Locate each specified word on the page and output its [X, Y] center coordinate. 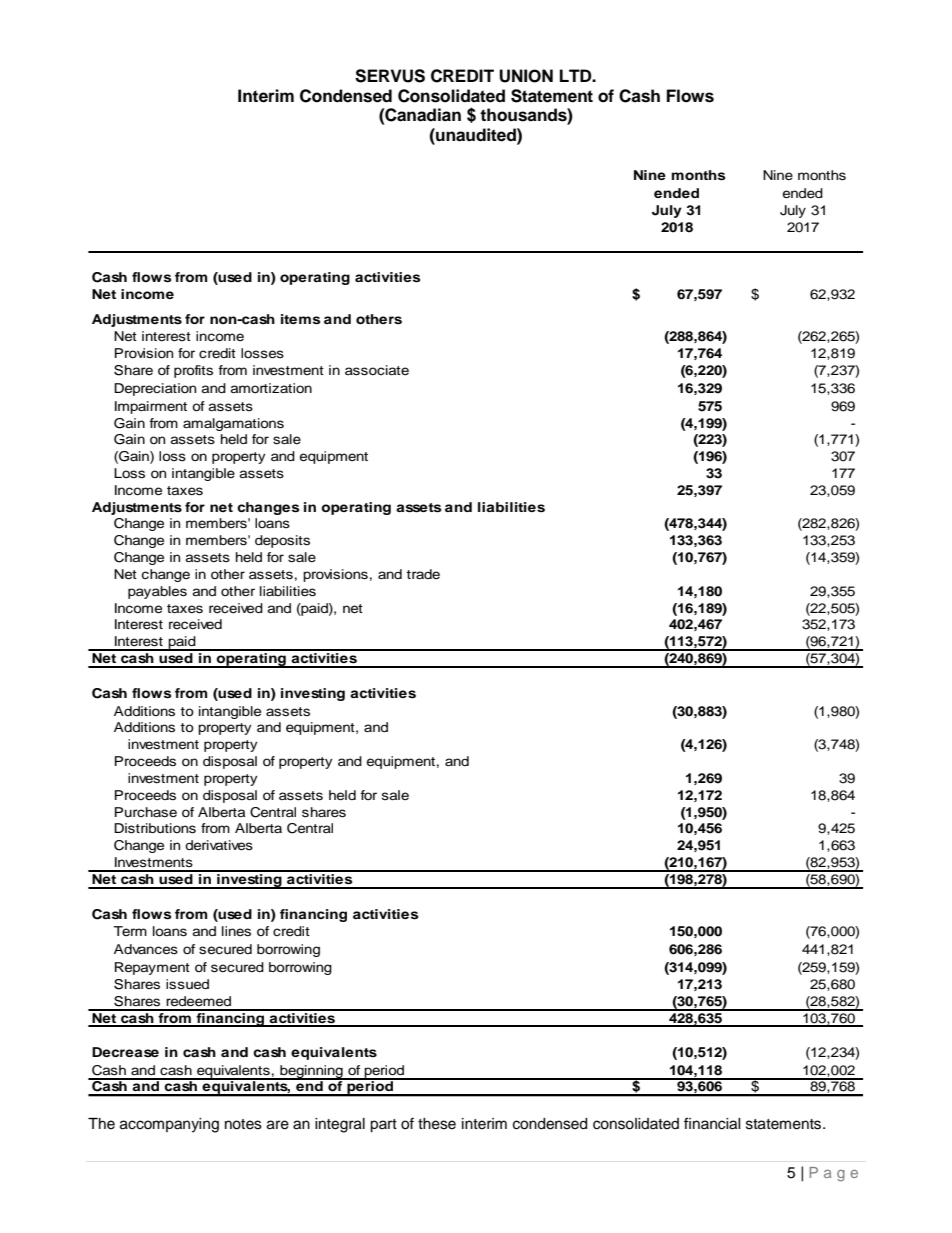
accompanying [169, 1125]
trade [423, 574]
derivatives [219, 845]
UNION [526, 76]
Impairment [151, 407]
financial [712, 1123]
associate [377, 370]
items [300, 319]
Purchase [146, 812]
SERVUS [390, 76]
